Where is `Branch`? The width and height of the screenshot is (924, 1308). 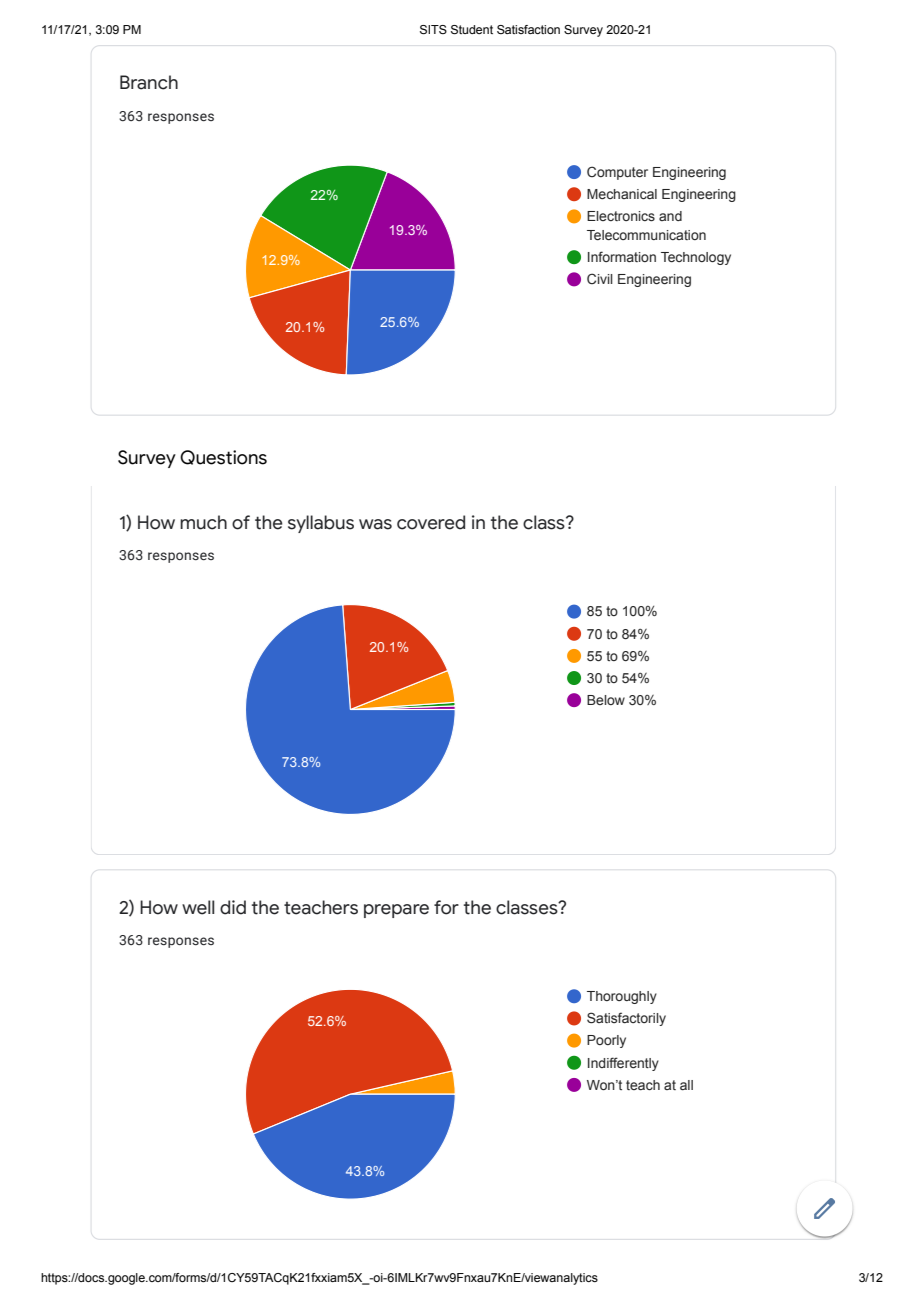
Branch is located at coordinates (149, 82).
